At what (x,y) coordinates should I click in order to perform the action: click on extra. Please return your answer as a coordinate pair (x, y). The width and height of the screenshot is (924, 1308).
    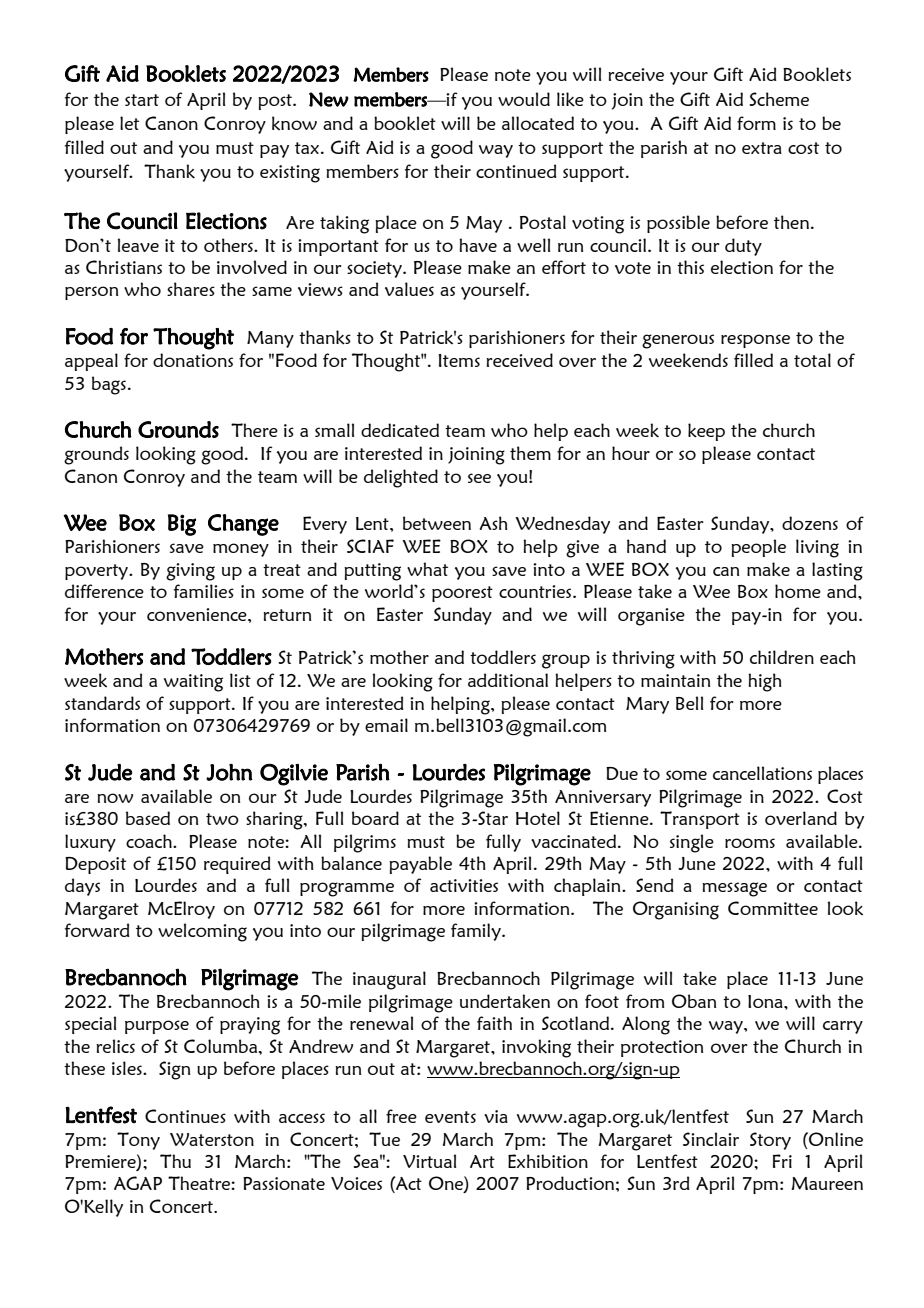
    Looking at the image, I should click on (762, 148).
